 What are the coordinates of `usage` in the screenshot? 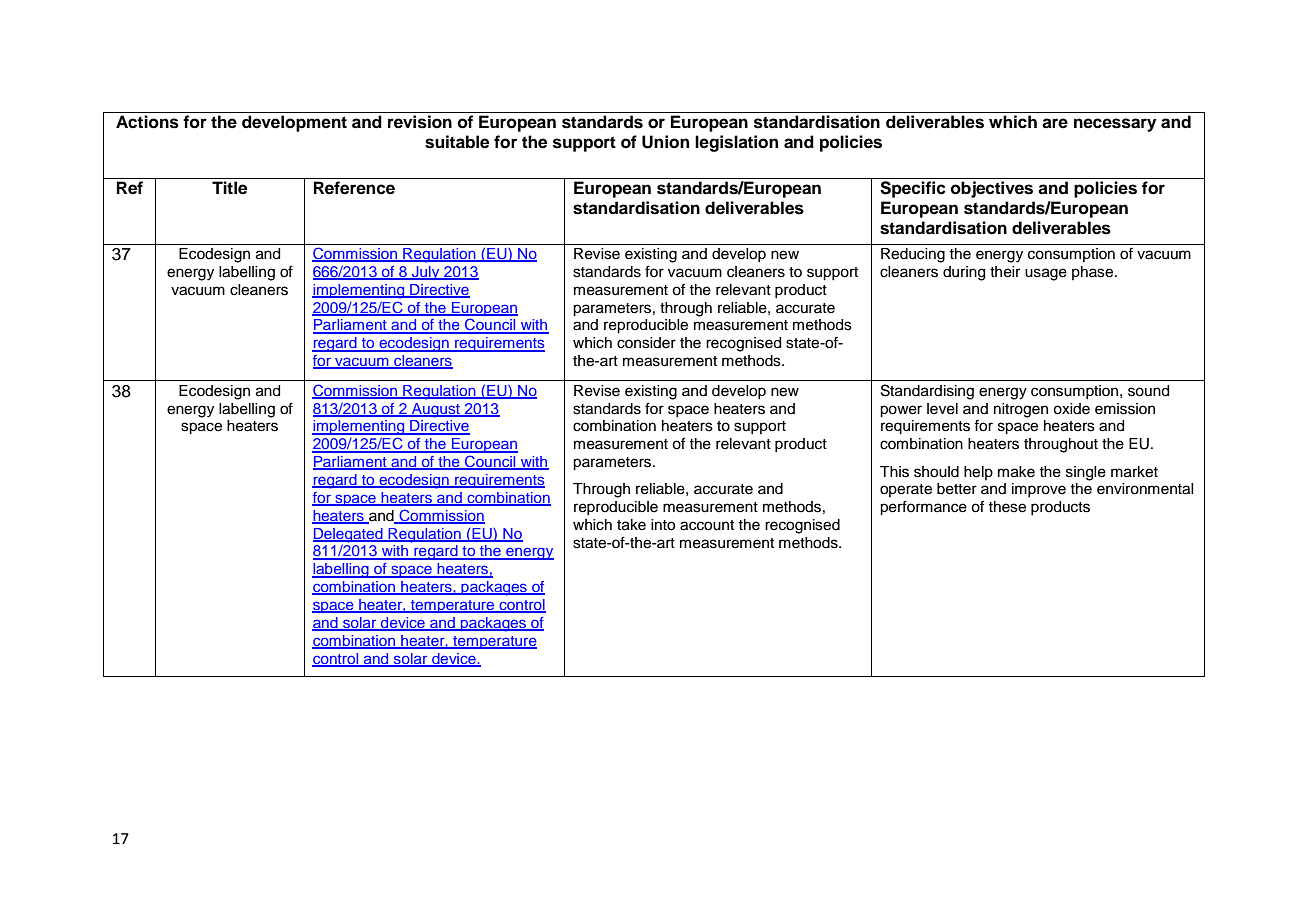 It's located at (1046, 274).
